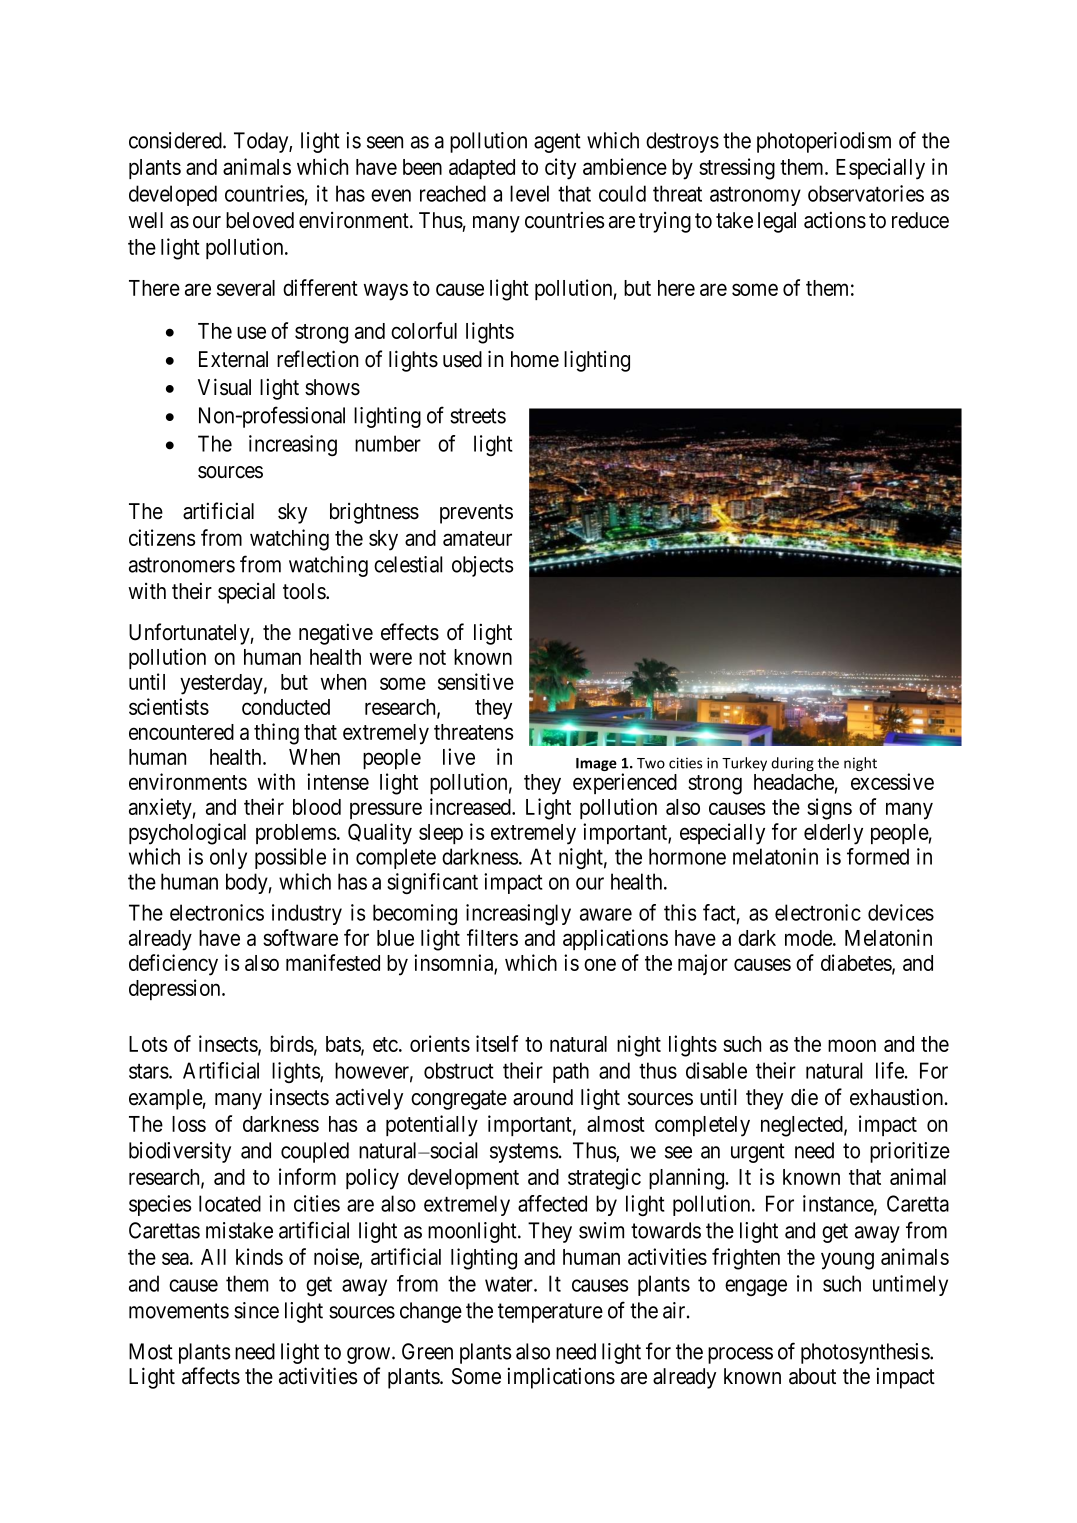 Image resolution: width=1077 pixels, height=1523 pixels. What do you see at coordinates (866, 193) in the screenshot?
I see `observatories` at bounding box center [866, 193].
